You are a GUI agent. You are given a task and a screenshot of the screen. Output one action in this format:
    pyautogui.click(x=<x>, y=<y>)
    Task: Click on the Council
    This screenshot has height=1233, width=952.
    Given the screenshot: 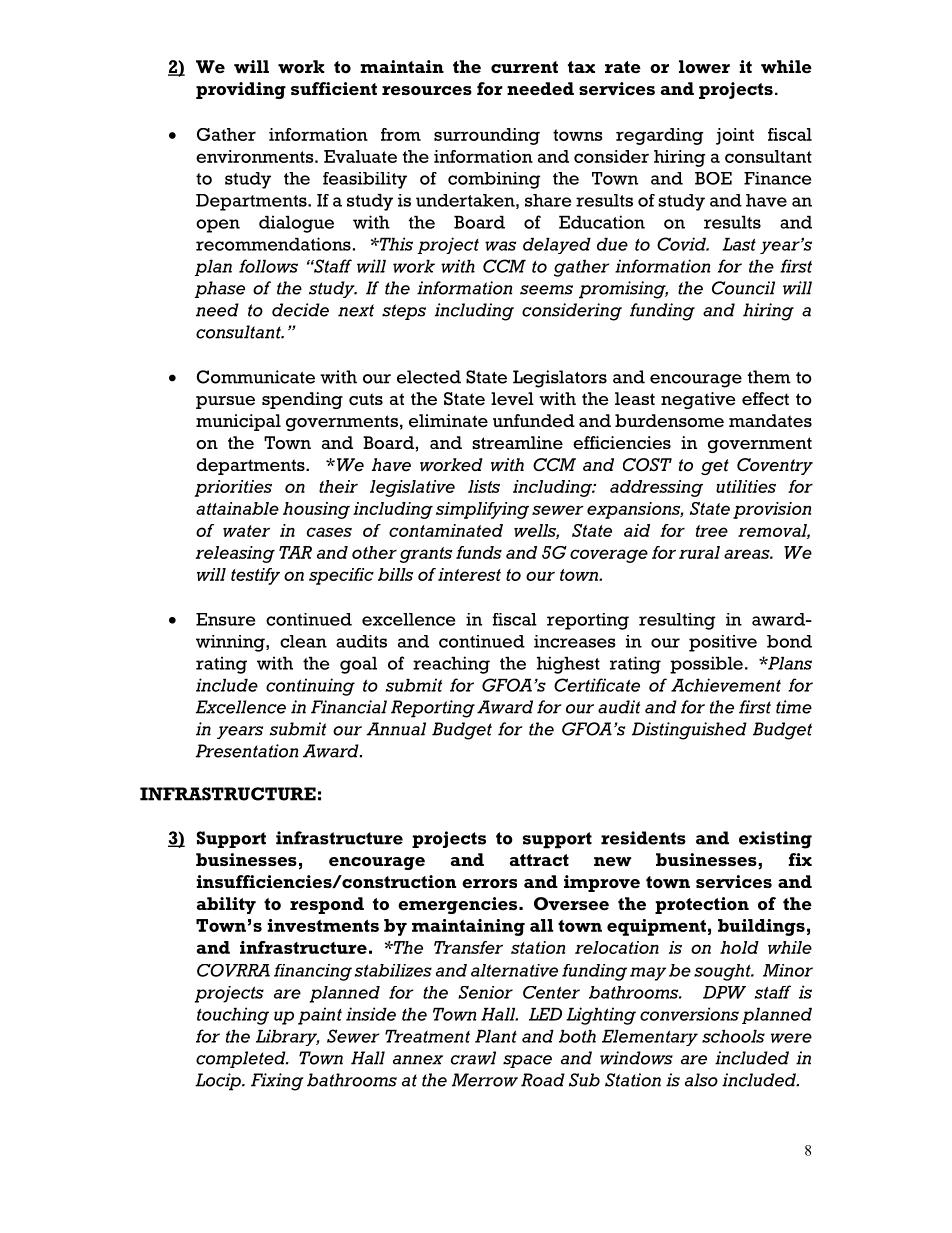 What is the action you would take?
    pyautogui.click(x=743, y=288)
